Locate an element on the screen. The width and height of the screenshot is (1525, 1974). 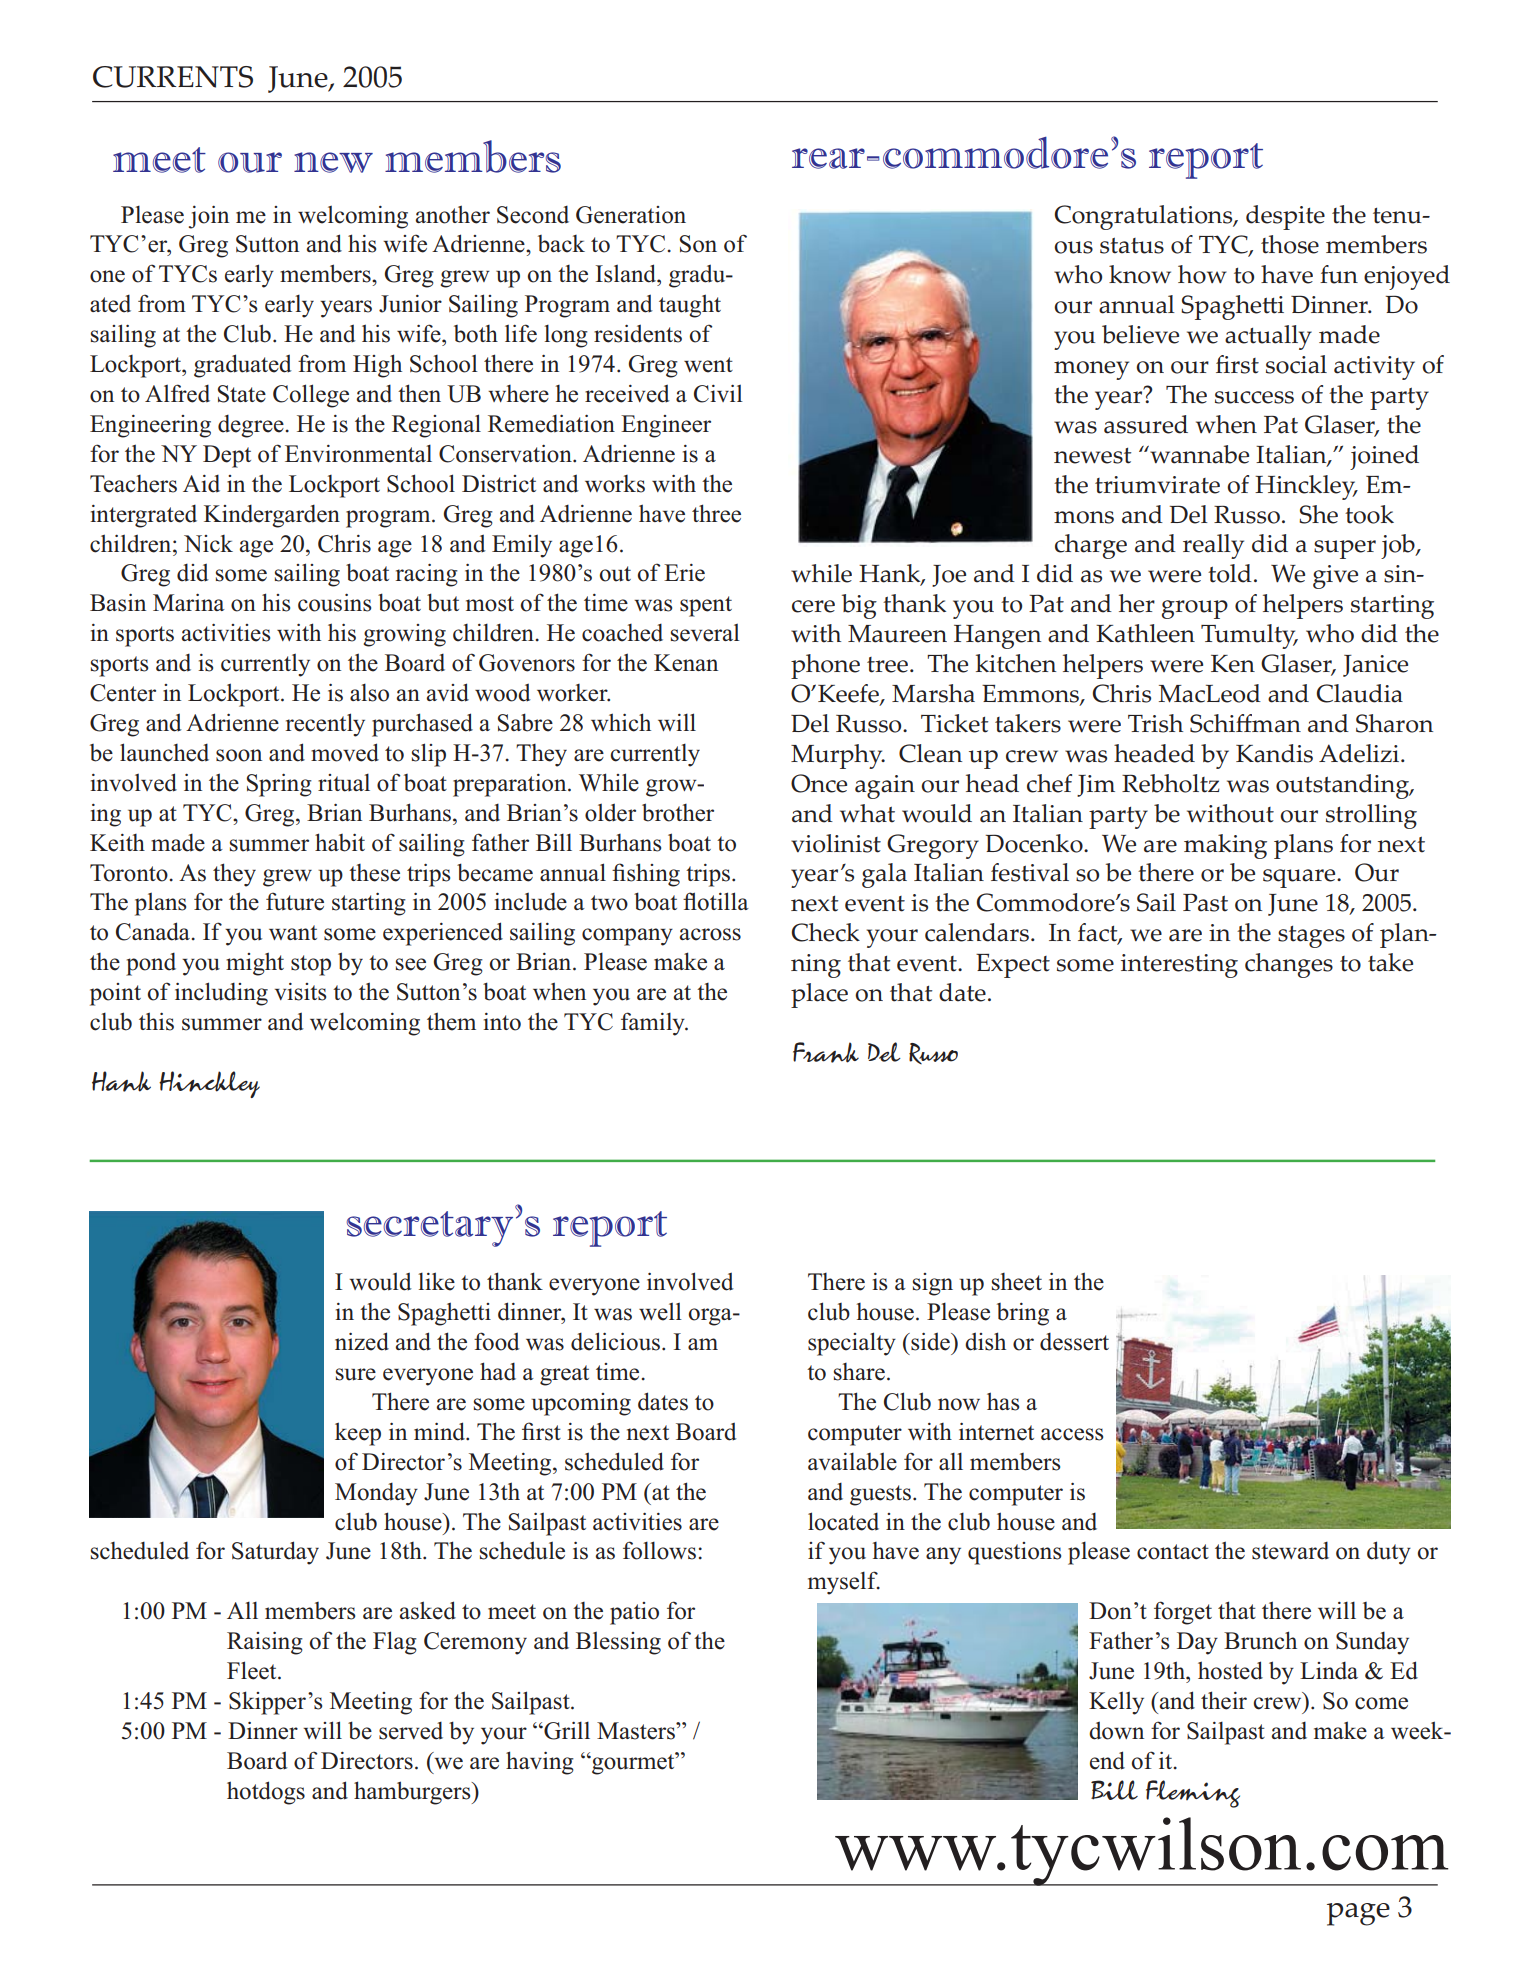
despite is located at coordinates (1285, 217).
